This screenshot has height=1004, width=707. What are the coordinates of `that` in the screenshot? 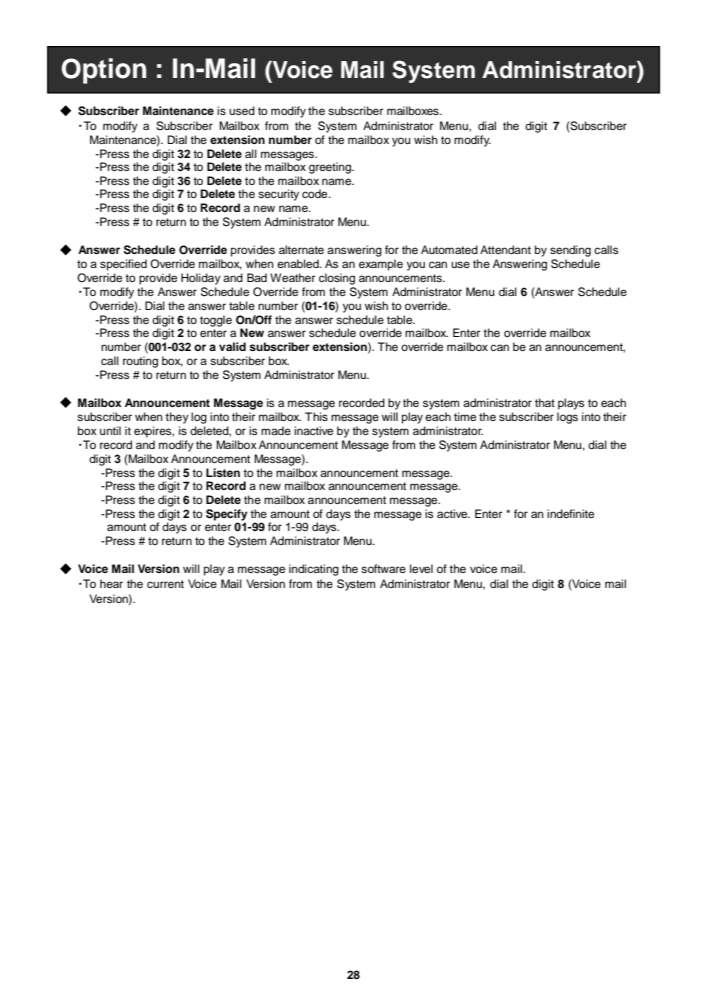 It's located at (545, 402).
